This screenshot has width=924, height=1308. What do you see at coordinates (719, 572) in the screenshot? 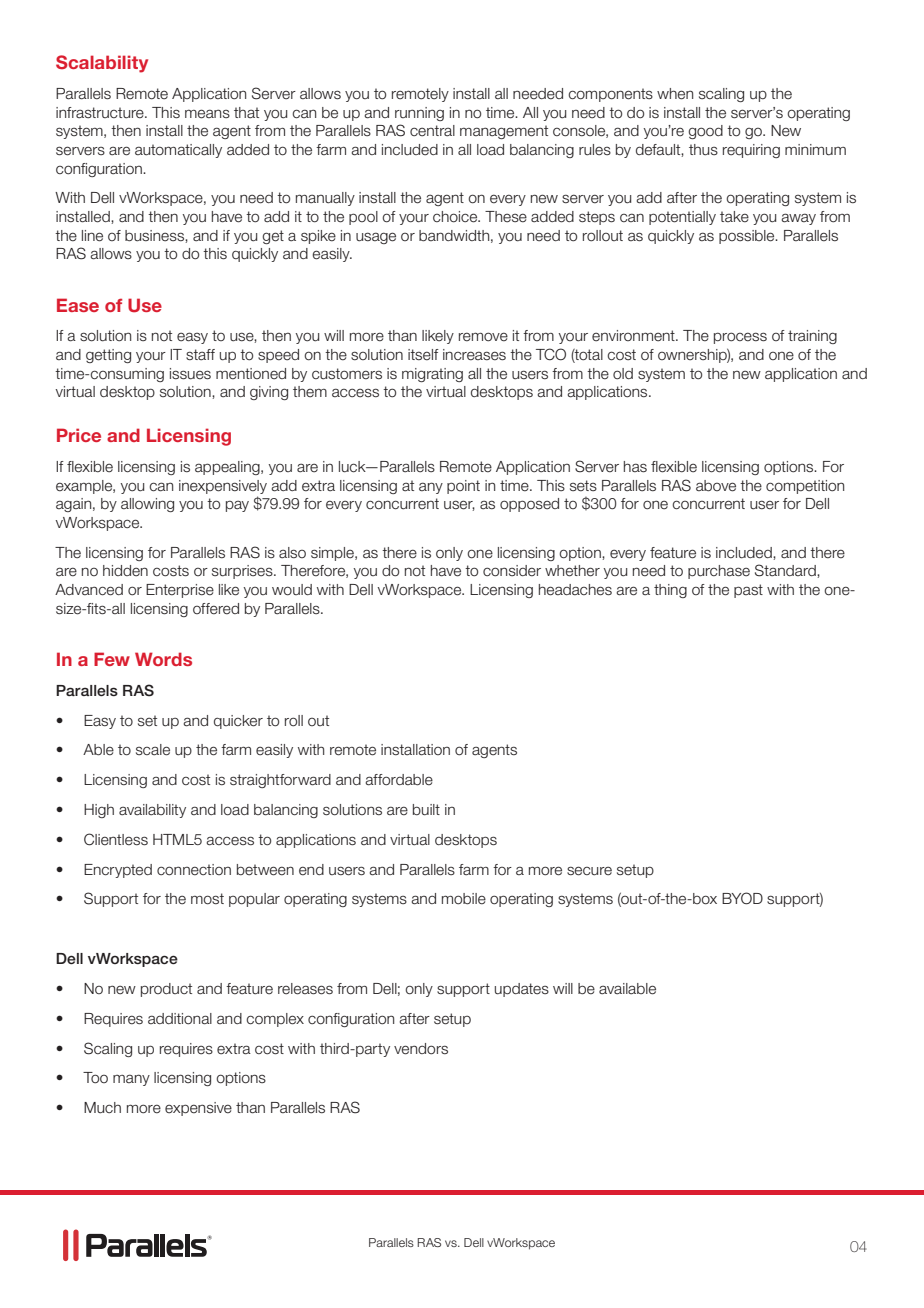
I see `purchase` at bounding box center [719, 572].
